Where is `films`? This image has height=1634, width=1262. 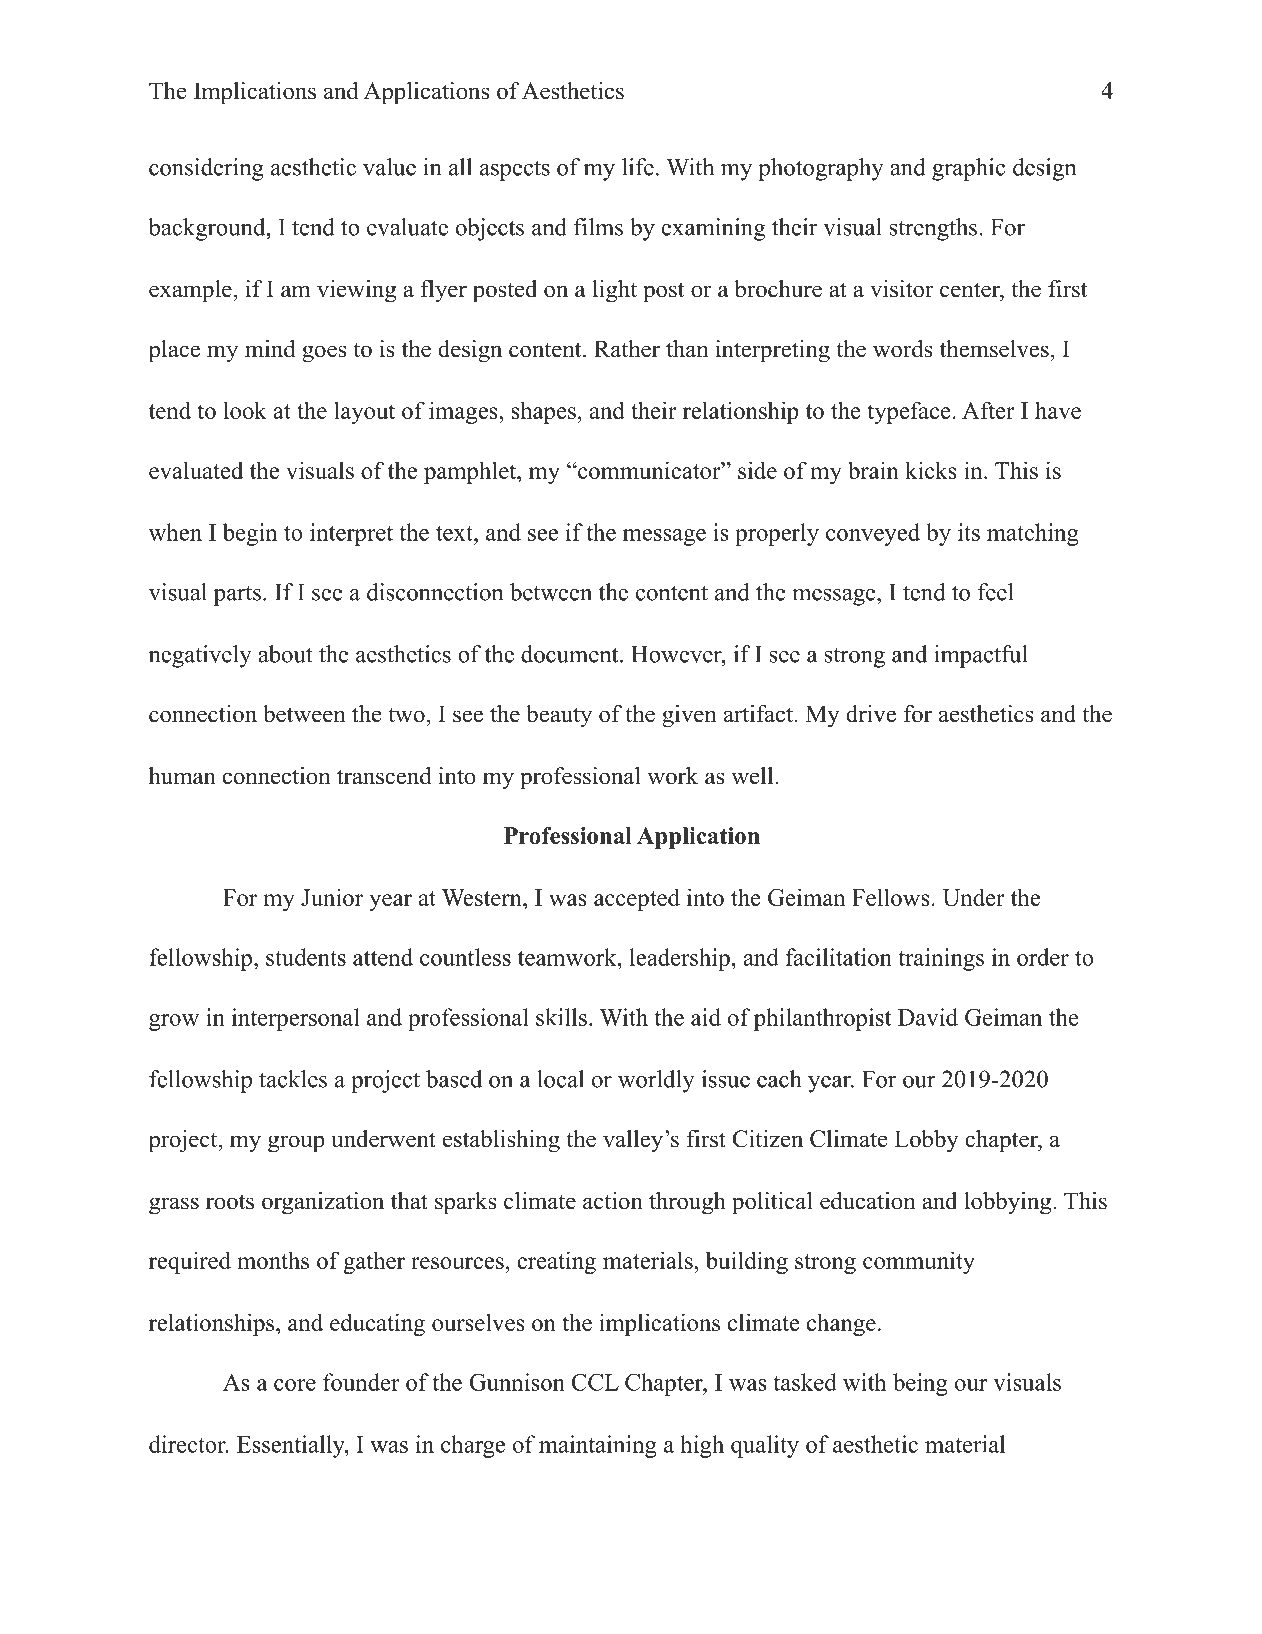
films is located at coordinates (598, 227).
